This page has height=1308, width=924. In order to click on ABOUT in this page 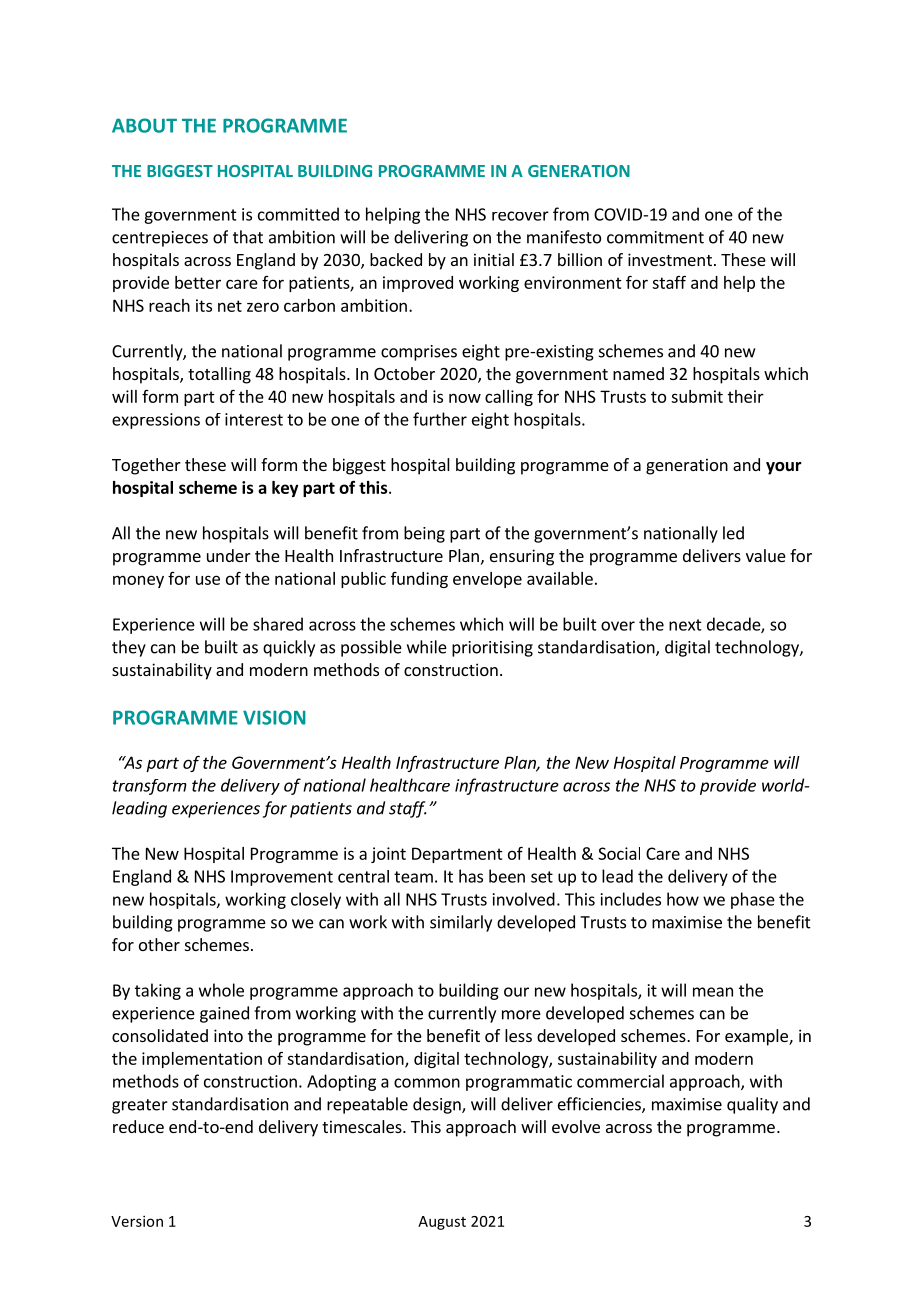, I will do `click(144, 125)`.
